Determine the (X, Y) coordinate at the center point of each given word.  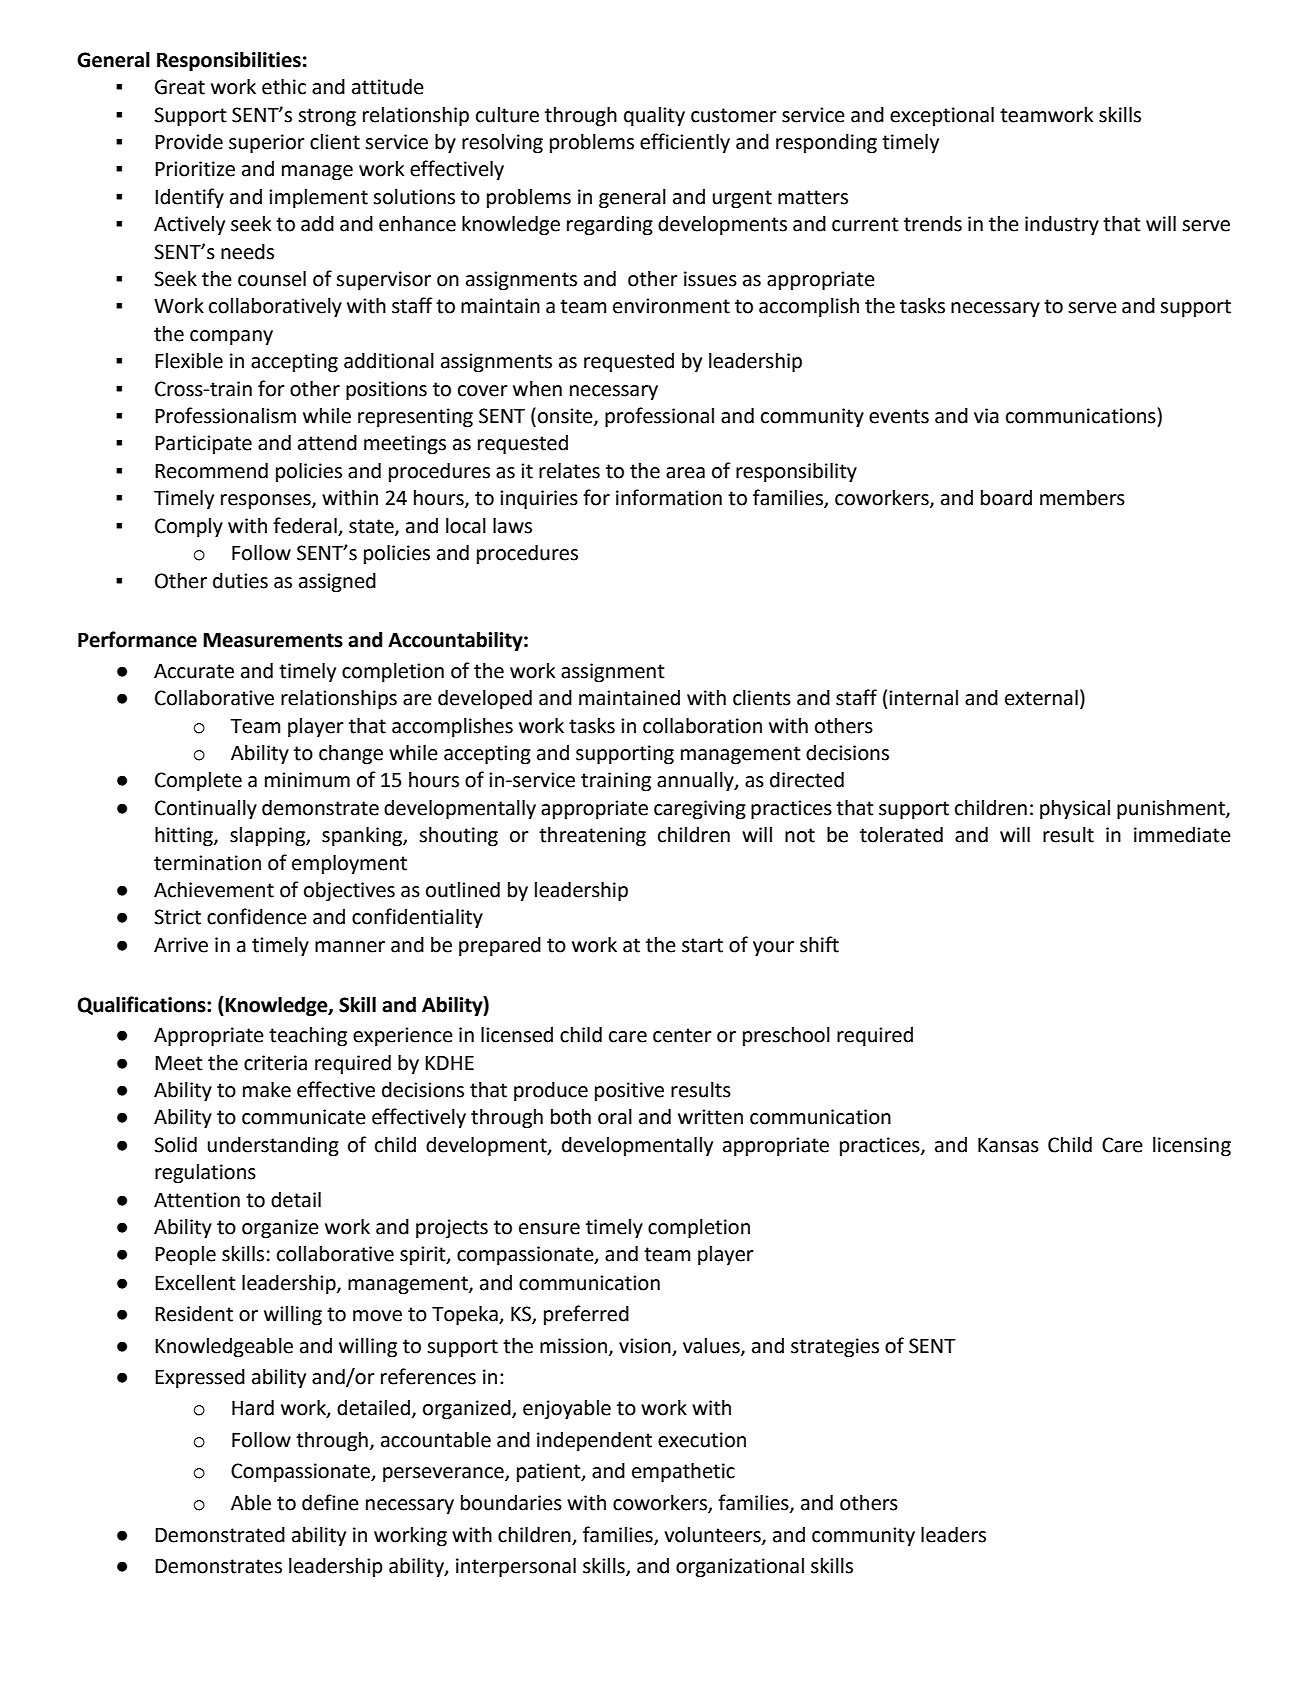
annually (696, 782)
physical (1075, 810)
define (330, 1502)
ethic (284, 87)
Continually (206, 810)
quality (654, 117)
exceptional (942, 117)
